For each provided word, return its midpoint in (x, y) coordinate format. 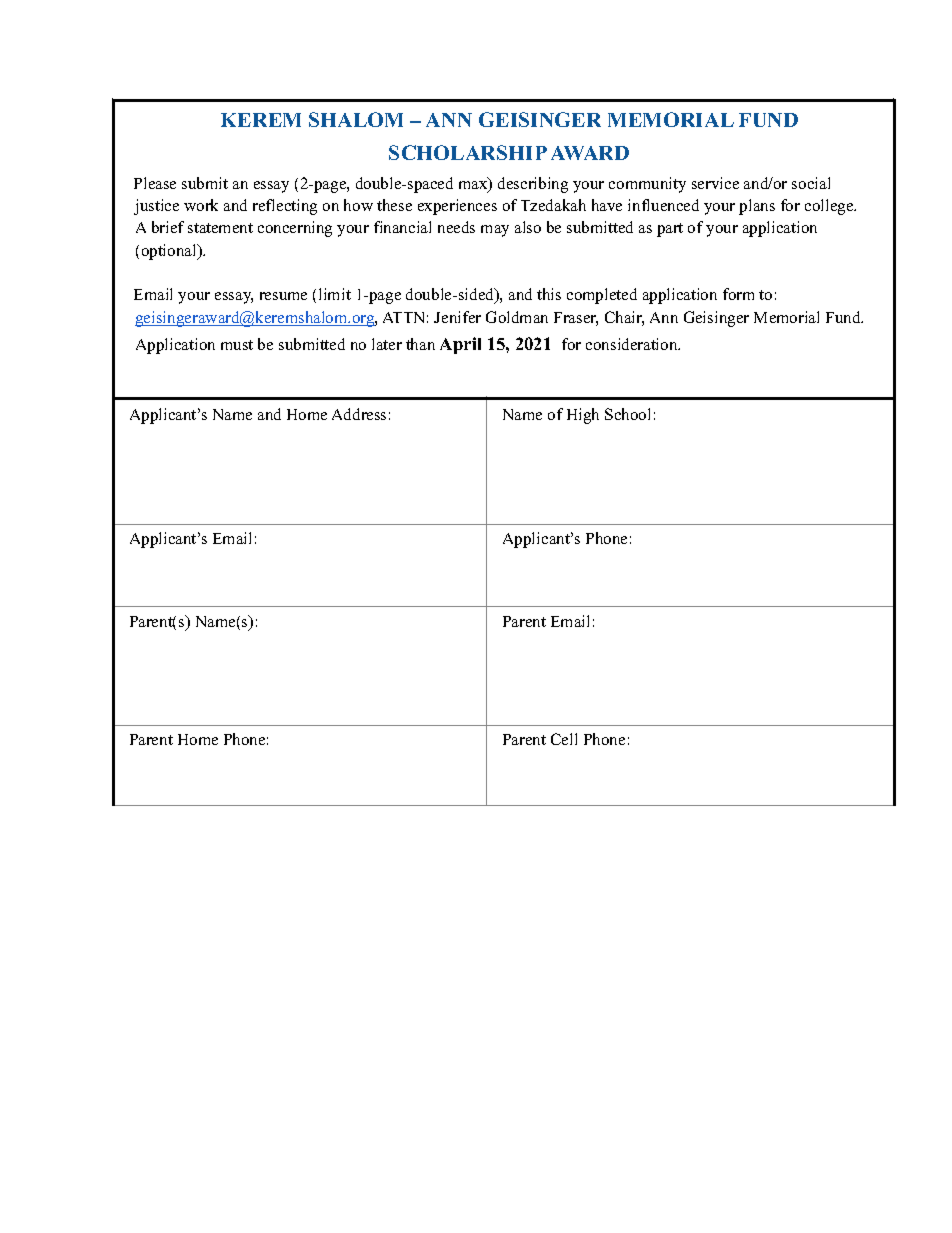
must (237, 345)
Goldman (517, 317)
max (474, 187)
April (460, 345)
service (715, 183)
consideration (633, 344)
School (627, 414)
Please (155, 183)
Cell (564, 739)
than (420, 344)
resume (283, 296)
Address (359, 414)
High (583, 416)
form (738, 294)
